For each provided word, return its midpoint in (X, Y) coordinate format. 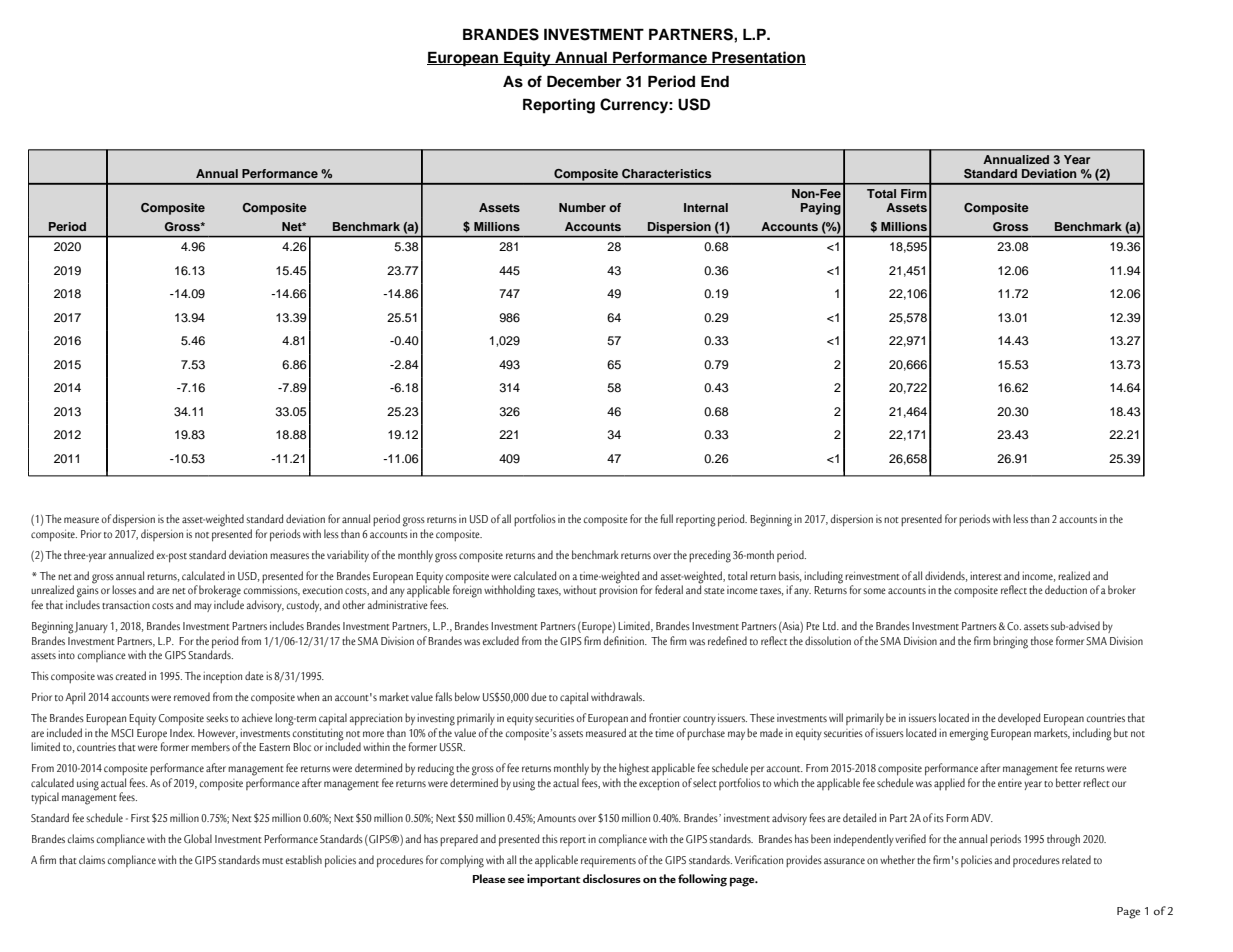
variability (348, 556)
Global (198, 838)
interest (986, 576)
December (584, 81)
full (666, 518)
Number (582, 207)
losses (124, 589)
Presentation (758, 58)
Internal (706, 207)
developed (1019, 719)
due (539, 696)
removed (192, 696)
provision (618, 591)
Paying (821, 209)
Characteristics (666, 174)
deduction (1066, 589)
